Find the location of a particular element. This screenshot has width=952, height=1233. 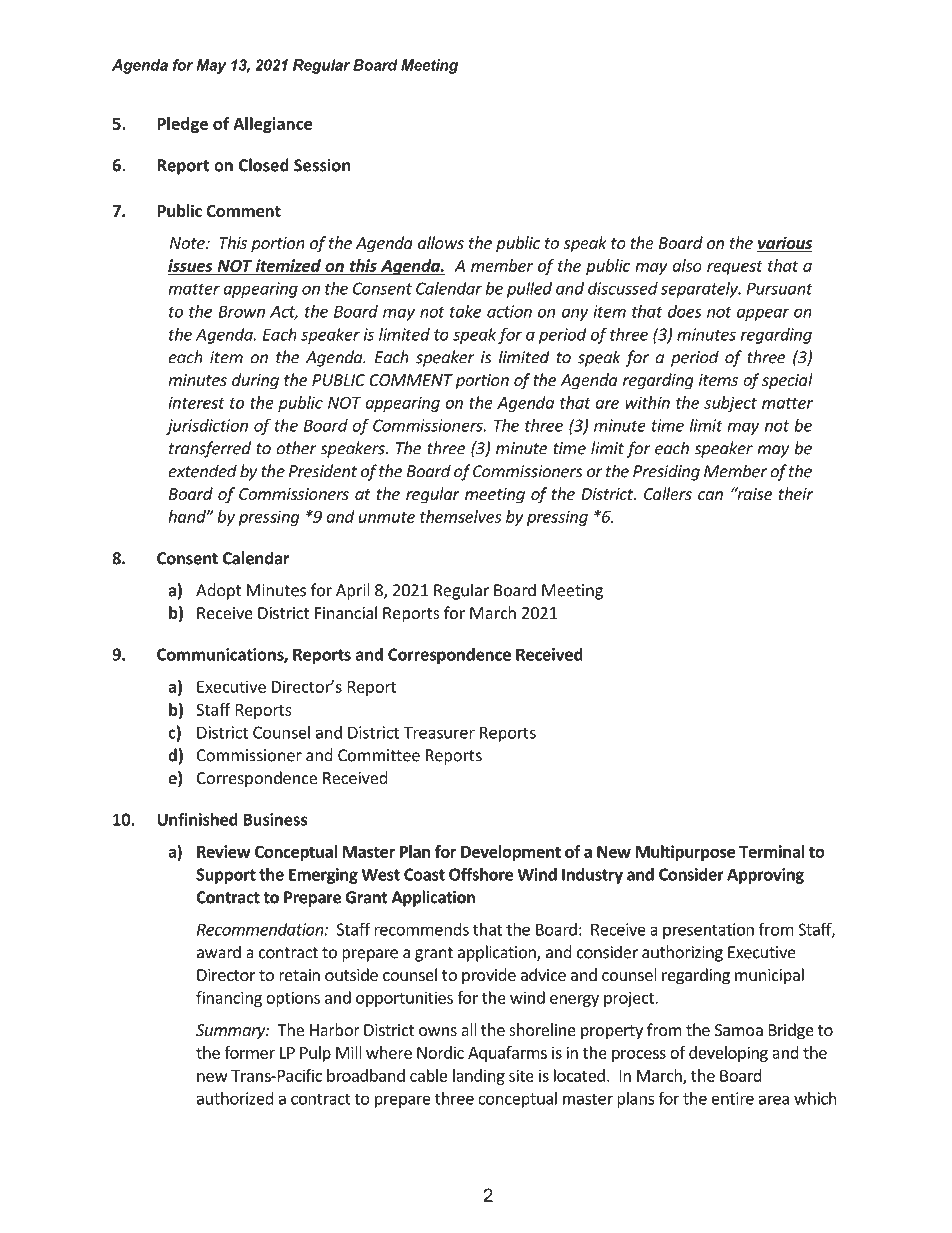

various is located at coordinates (784, 244).
